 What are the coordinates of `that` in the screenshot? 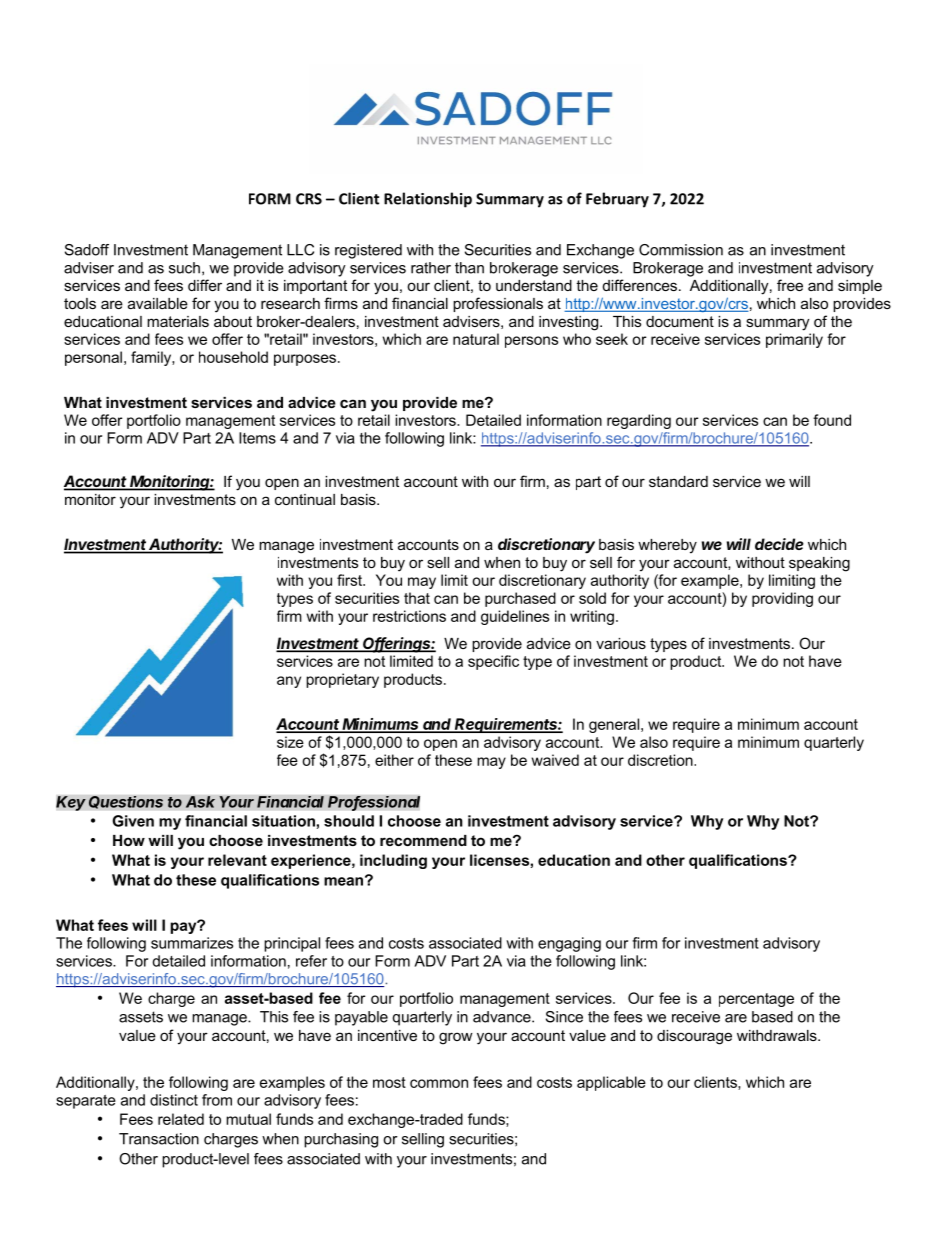 It's located at (417, 598).
